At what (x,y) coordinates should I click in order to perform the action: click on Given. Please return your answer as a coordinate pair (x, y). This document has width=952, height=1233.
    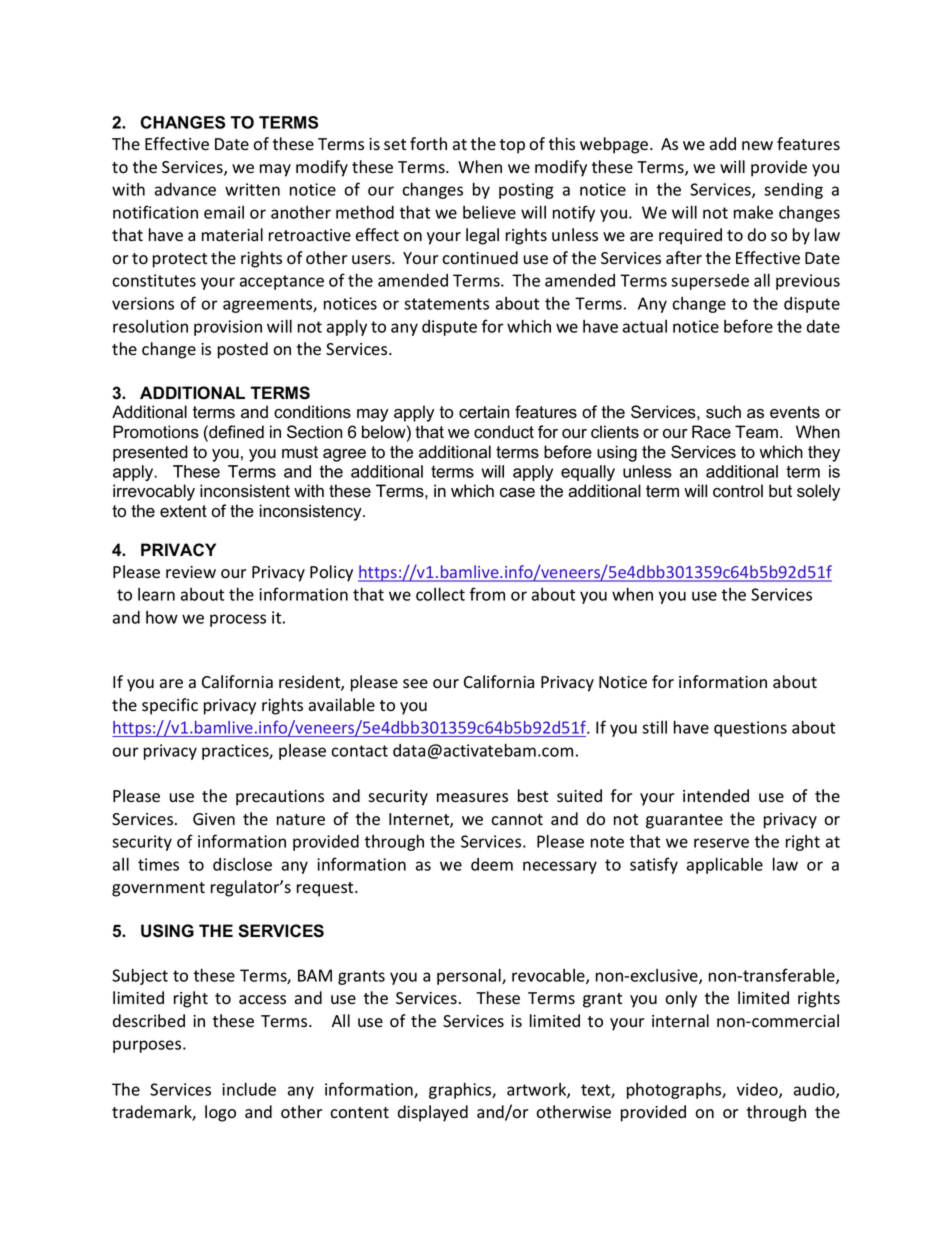
    Looking at the image, I should click on (214, 819).
